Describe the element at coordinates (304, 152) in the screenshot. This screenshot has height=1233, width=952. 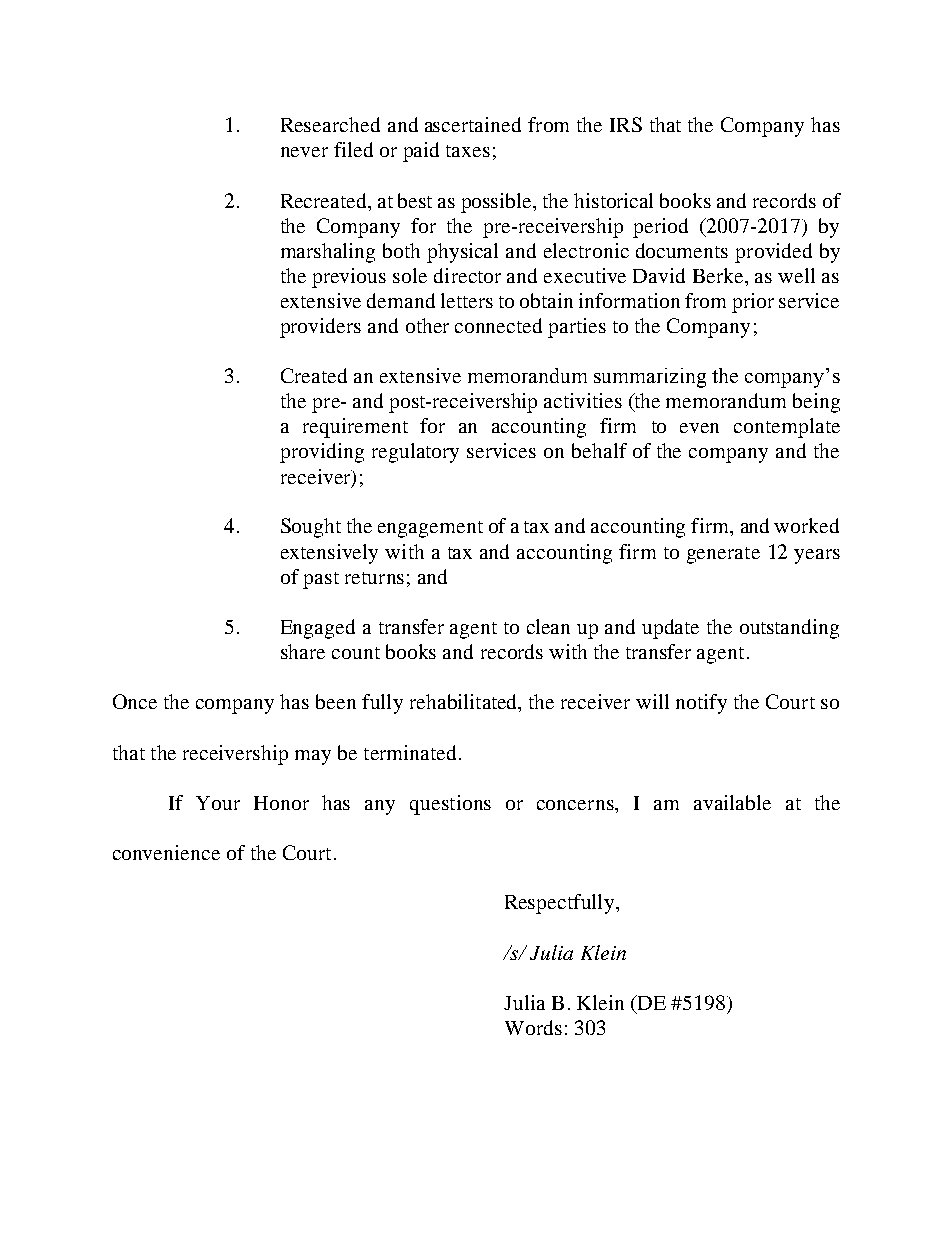
I see `never` at that location.
